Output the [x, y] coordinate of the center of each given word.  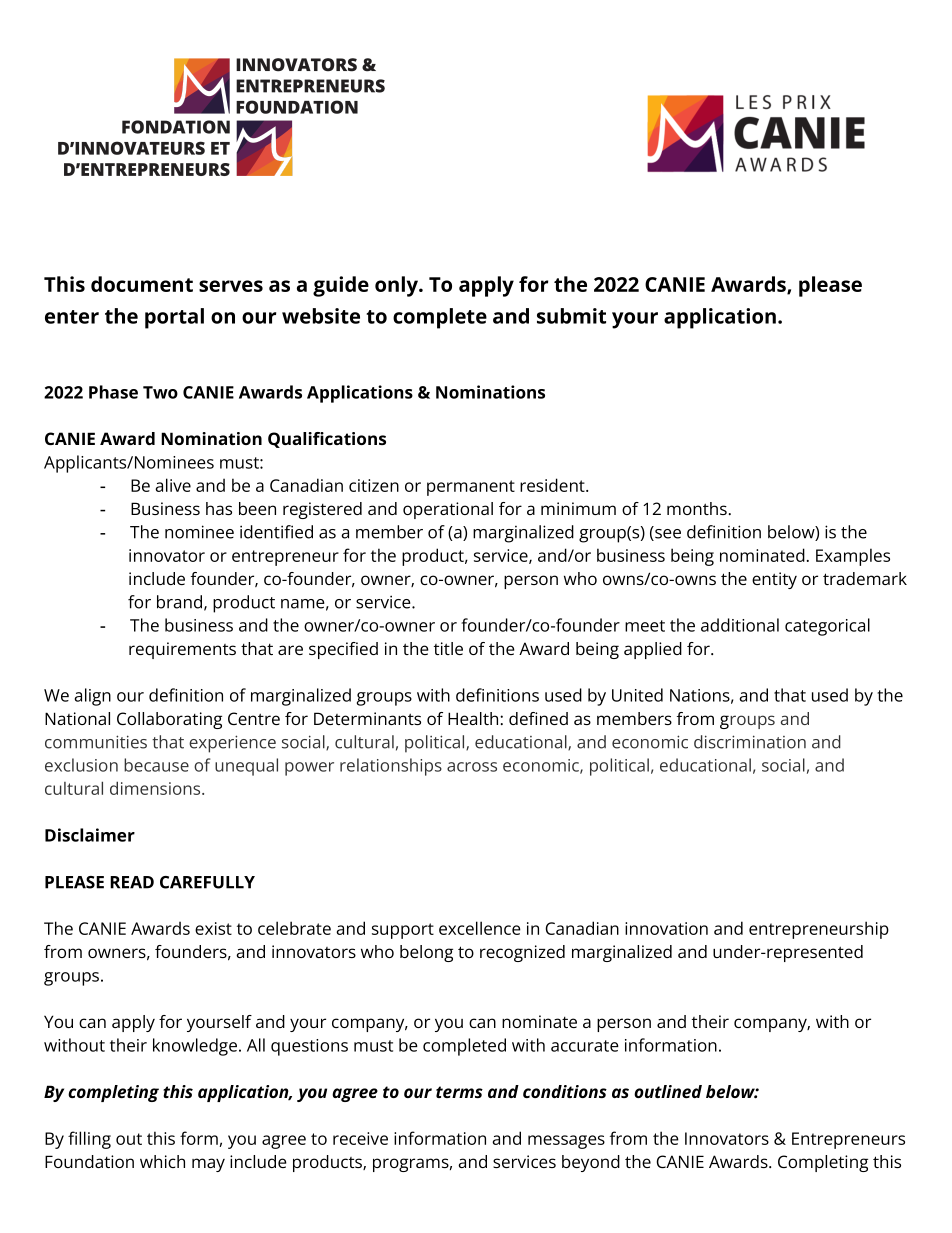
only [397, 286]
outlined [668, 1091]
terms [459, 1092]
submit [571, 316]
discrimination [750, 742]
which [162, 1161]
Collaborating [169, 720]
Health [474, 718]
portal [174, 318]
